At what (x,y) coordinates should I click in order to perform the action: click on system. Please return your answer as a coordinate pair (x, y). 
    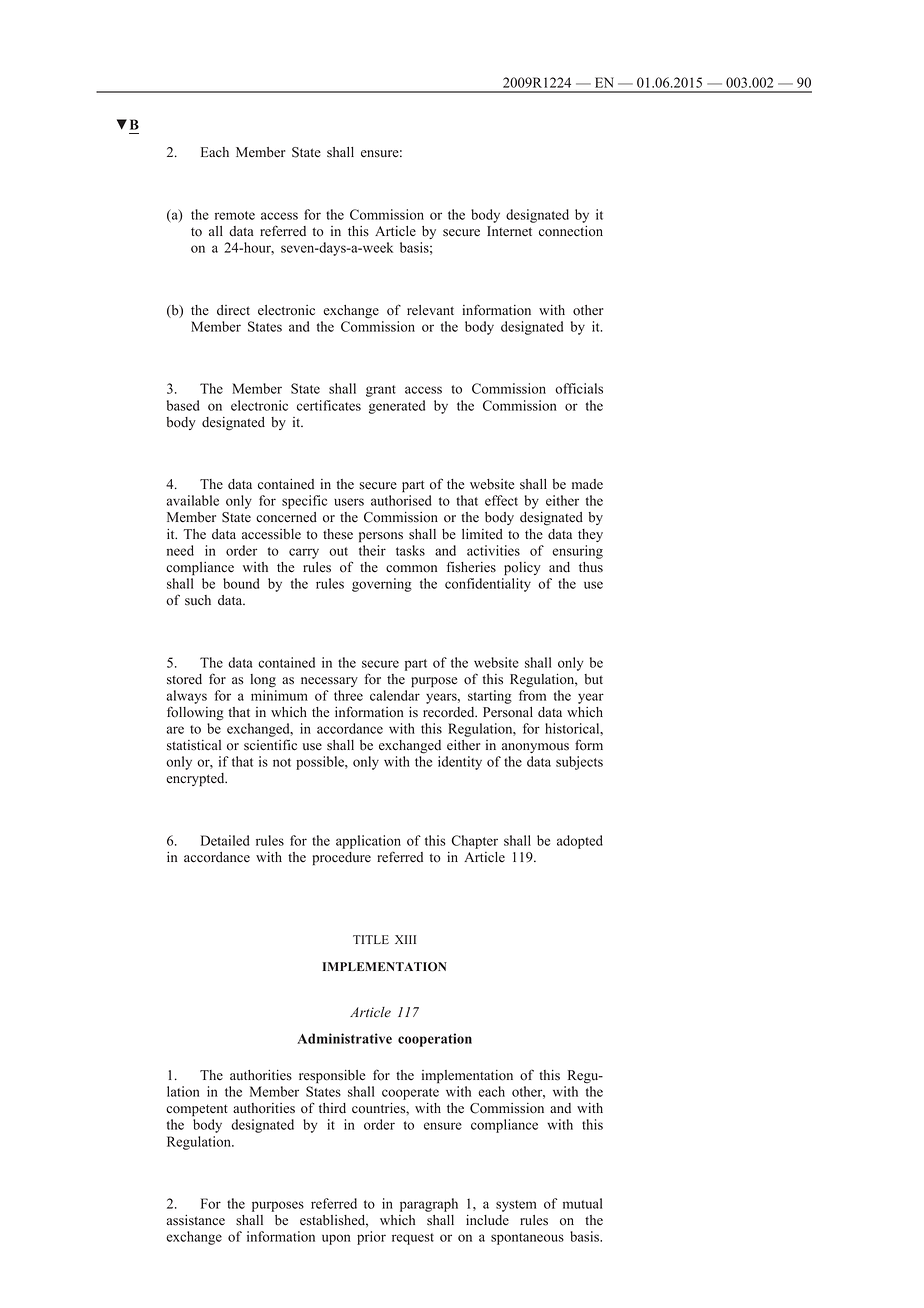
    Looking at the image, I should click on (516, 1206).
